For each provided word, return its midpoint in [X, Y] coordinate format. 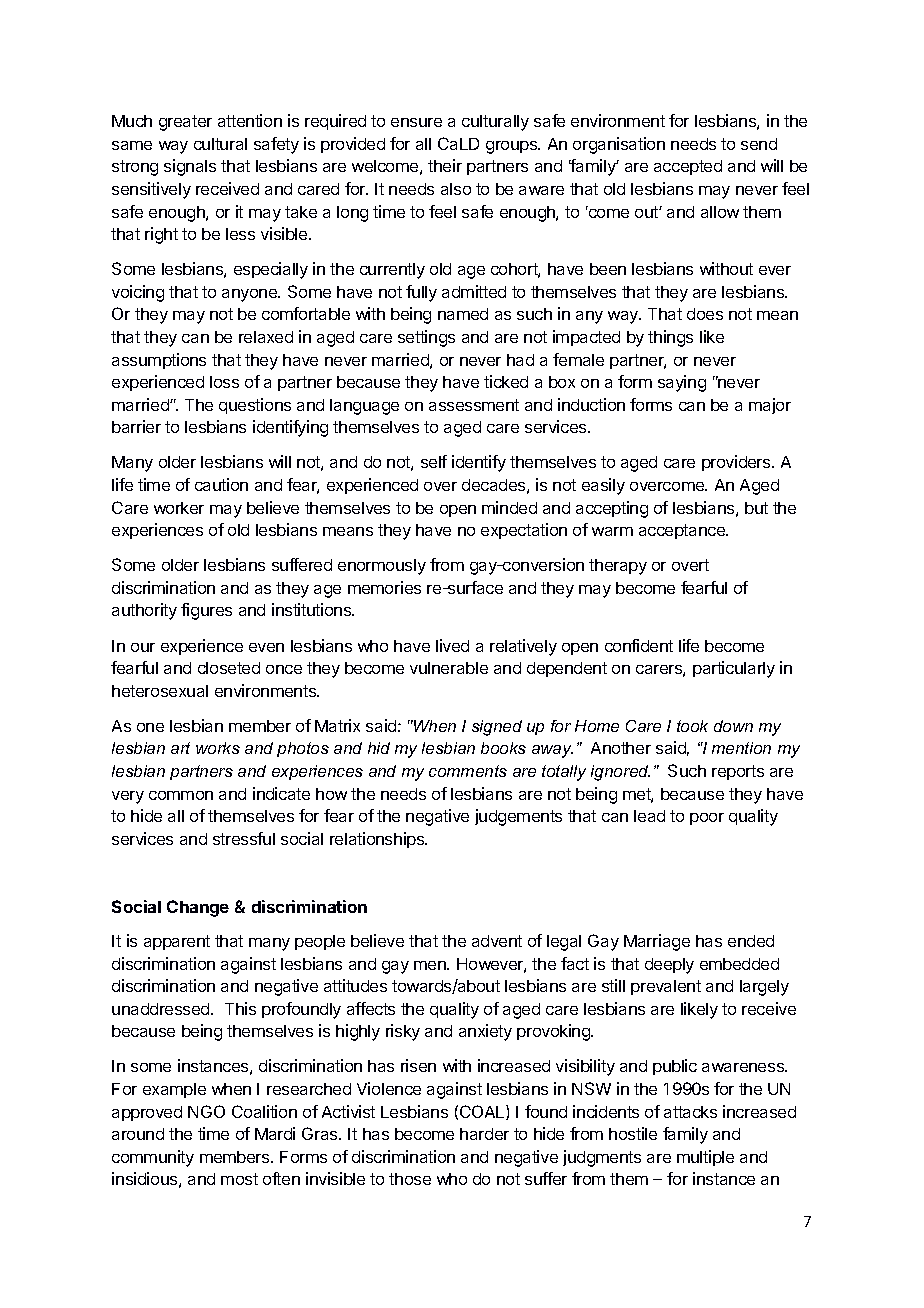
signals [190, 167]
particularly [734, 669]
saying [682, 383]
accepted [688, 167]
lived [452, 645]
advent [497, 941]
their [445, 165]
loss [224, 382]
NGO [206, 1111]
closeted [229, 668]
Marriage [657, 942]
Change [198, 908]
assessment [474, 405]
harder [484, 1134]
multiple [705, 1158]
